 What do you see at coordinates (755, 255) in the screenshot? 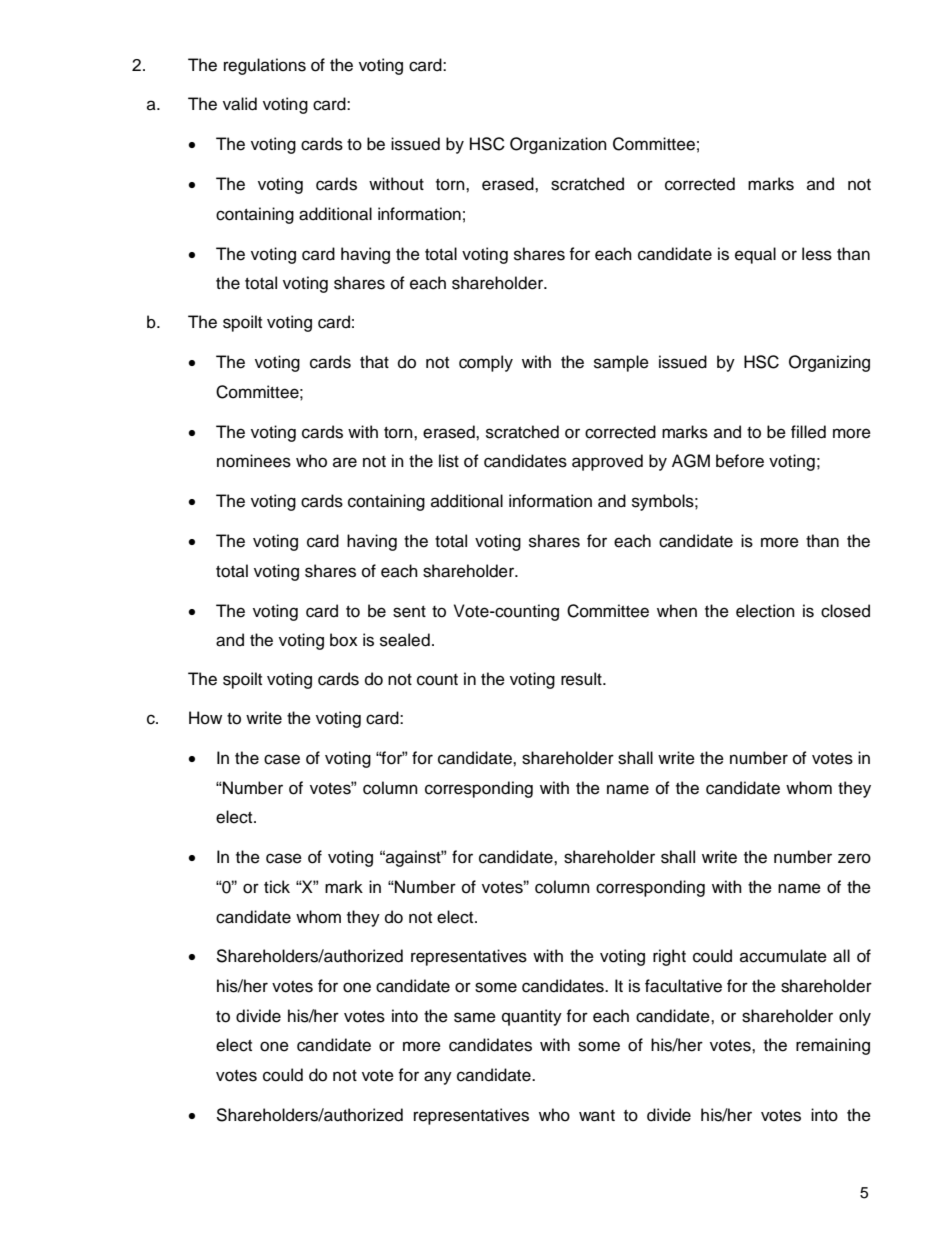
I see `equal` at bounding box center [755, 255].
